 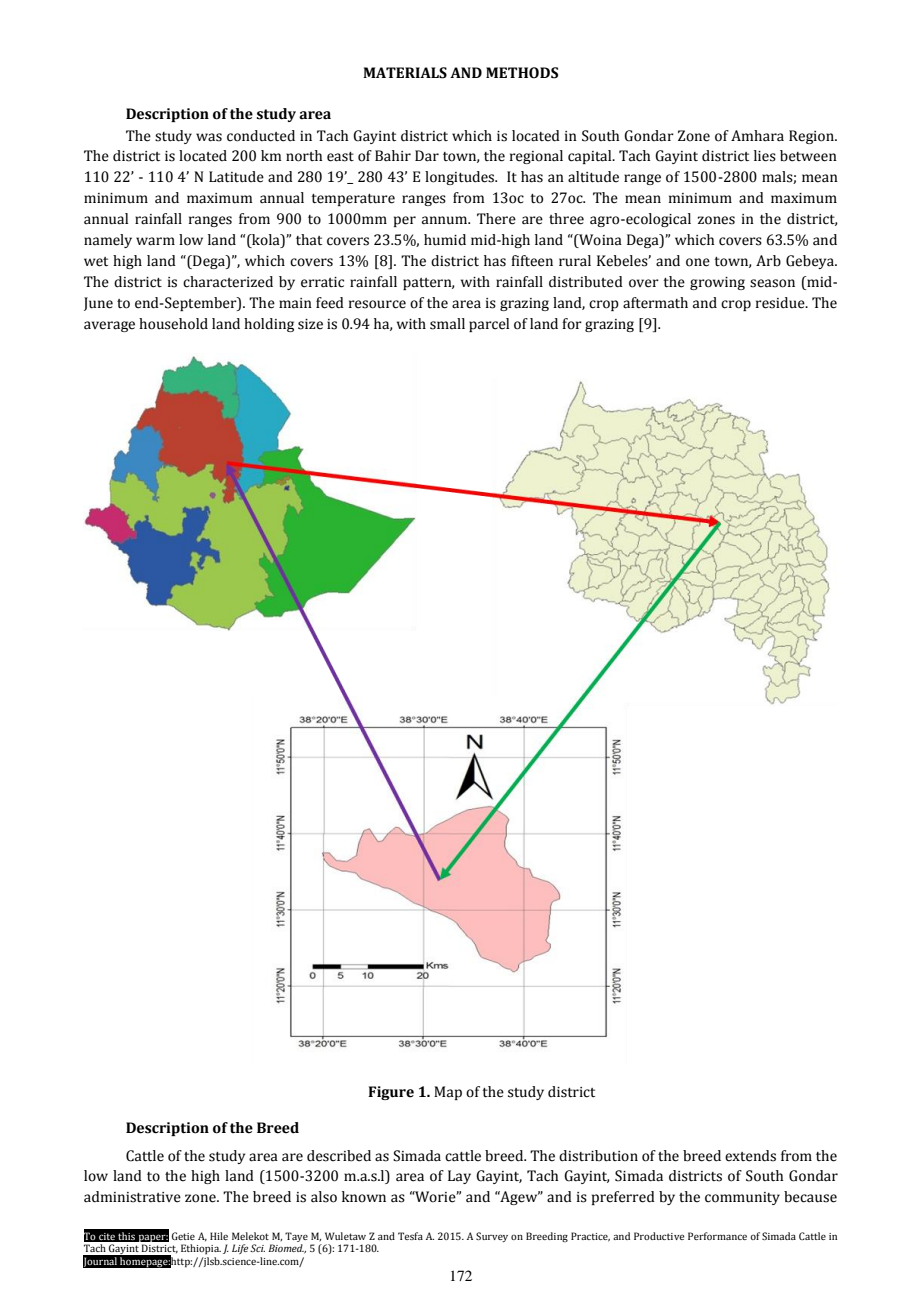 What do you see at coordinates (447, 324) in the screenshot?
I see `small` at bounding box center [447, 324].
